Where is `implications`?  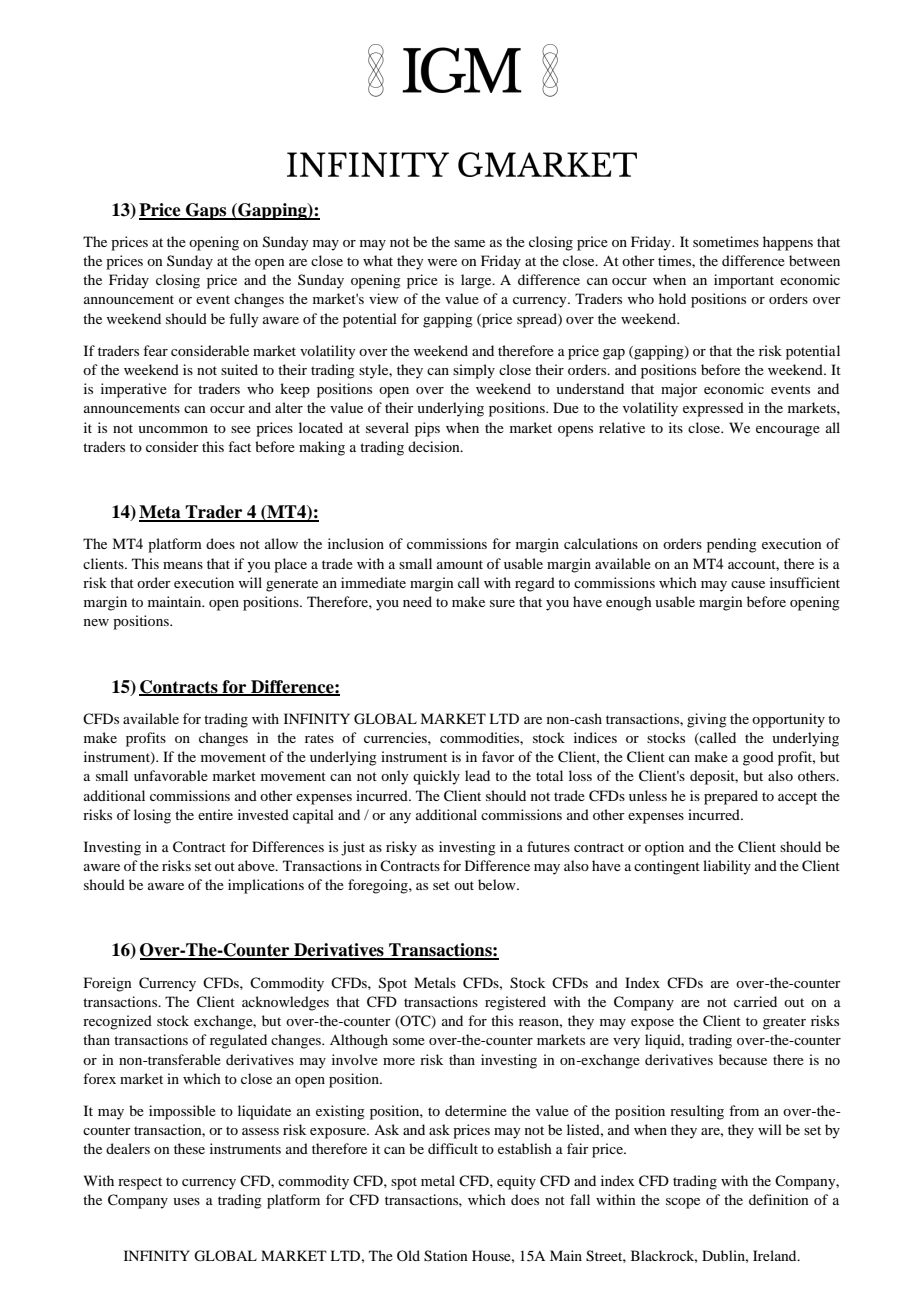
implications is located at coordinates (266, 886).
